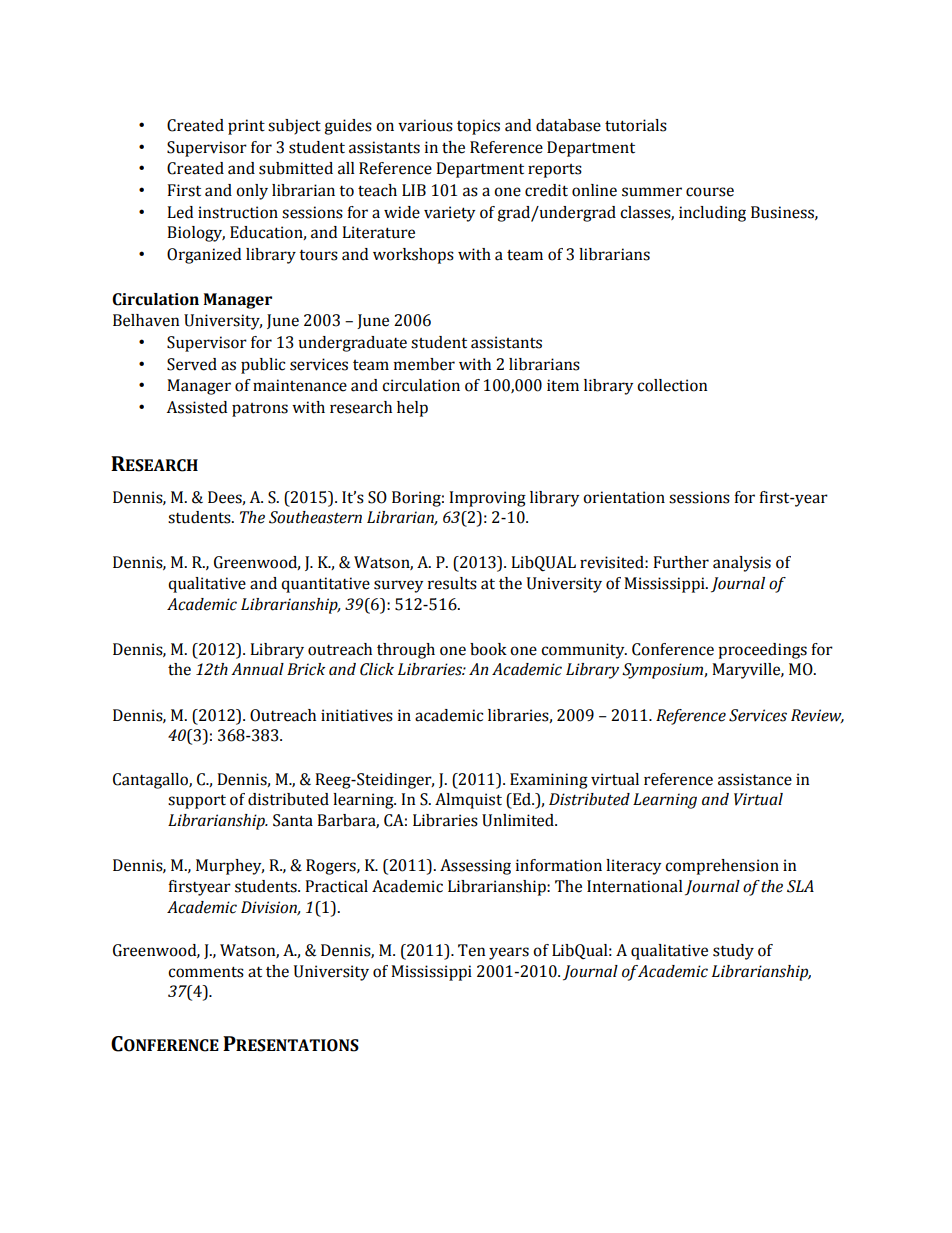 Image resolution: width=952 pixels, height=1233 pixels. I want to click on study, so click(733, 952).
